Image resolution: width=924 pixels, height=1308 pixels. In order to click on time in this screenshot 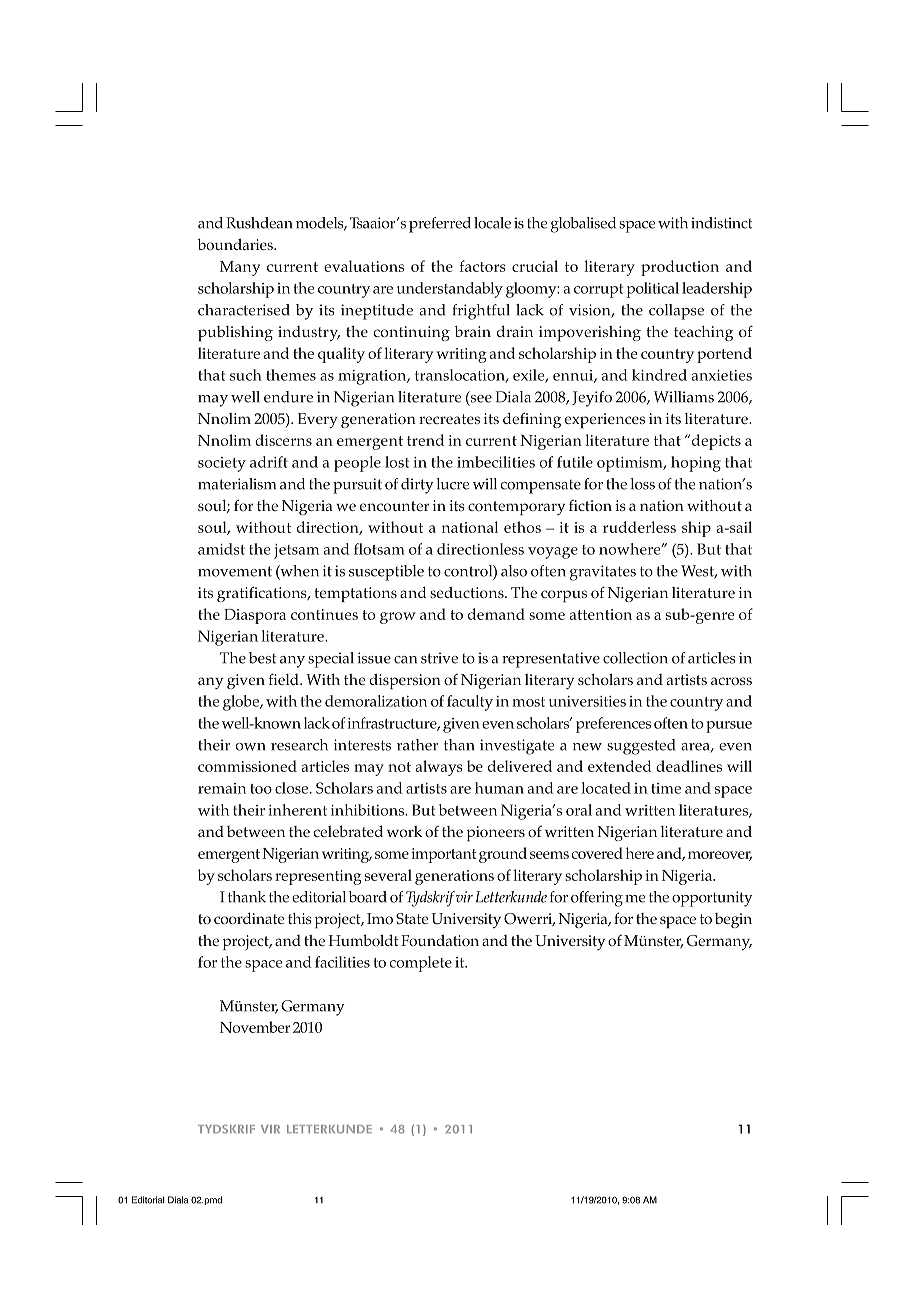, I will do `click(666, 788)`.
